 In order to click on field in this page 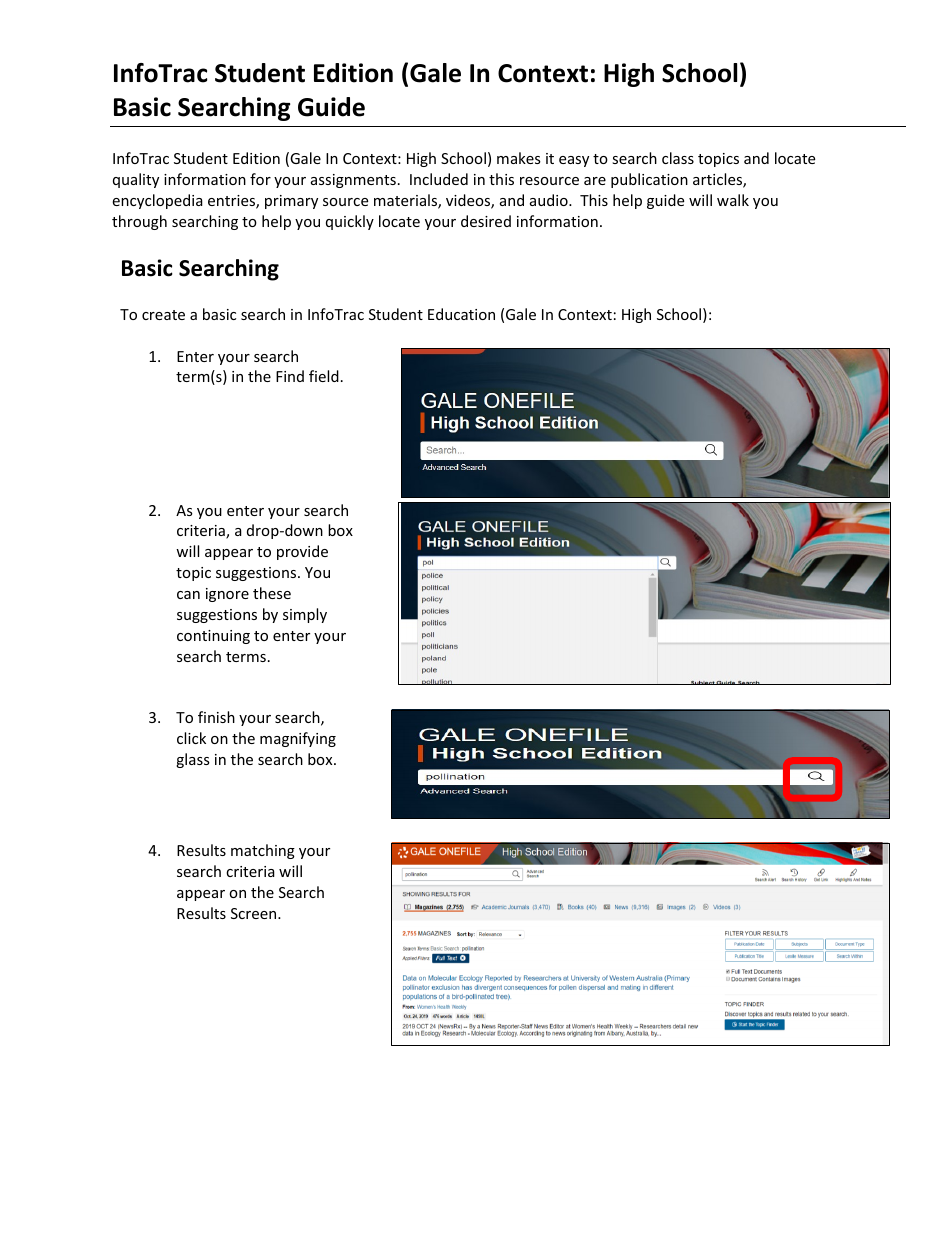, I will do `click(324, 376)`.
